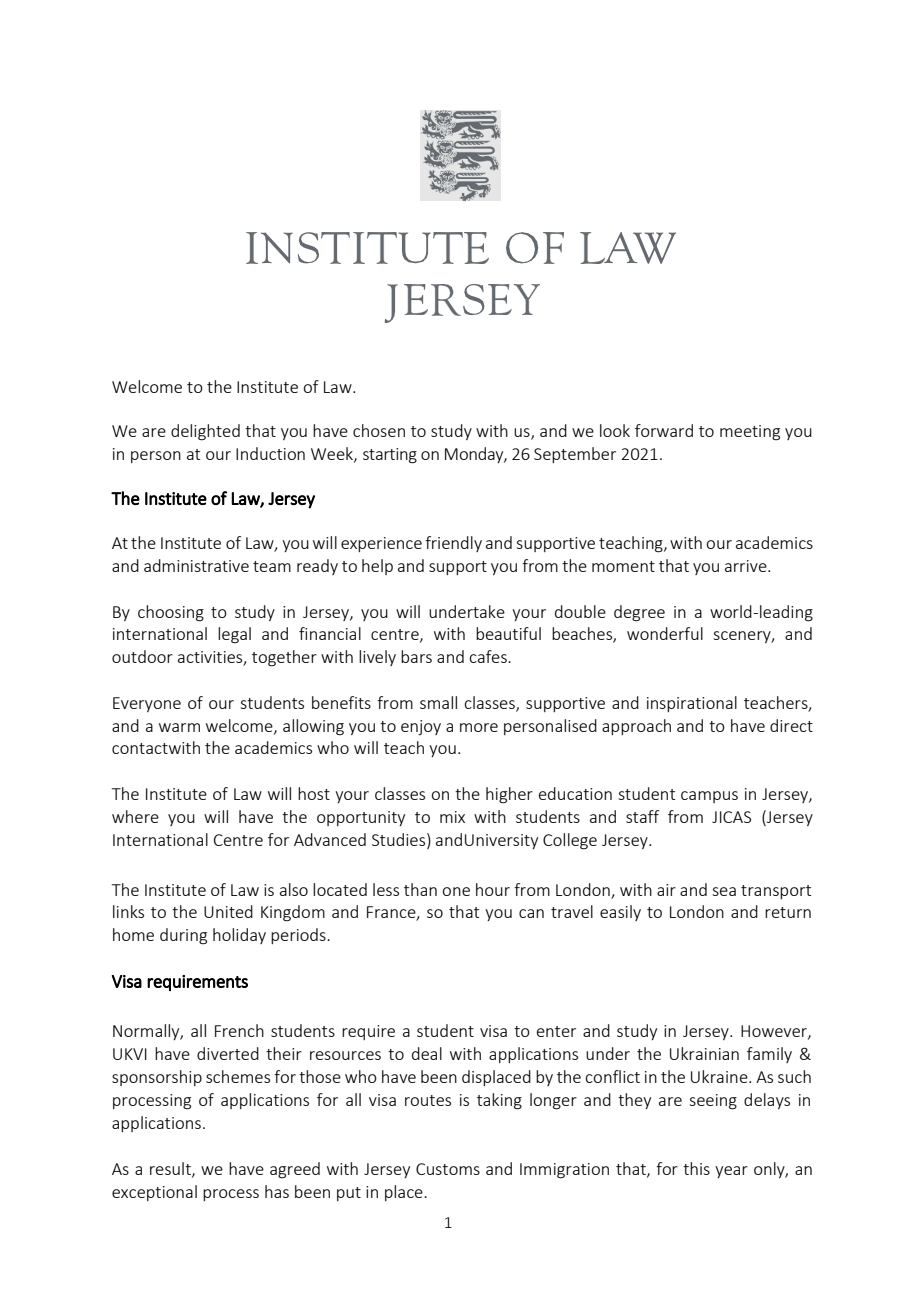 Image resolution: width=924 pixels, height=1309 pixels. I want to click on result, so click(171, 1169).
